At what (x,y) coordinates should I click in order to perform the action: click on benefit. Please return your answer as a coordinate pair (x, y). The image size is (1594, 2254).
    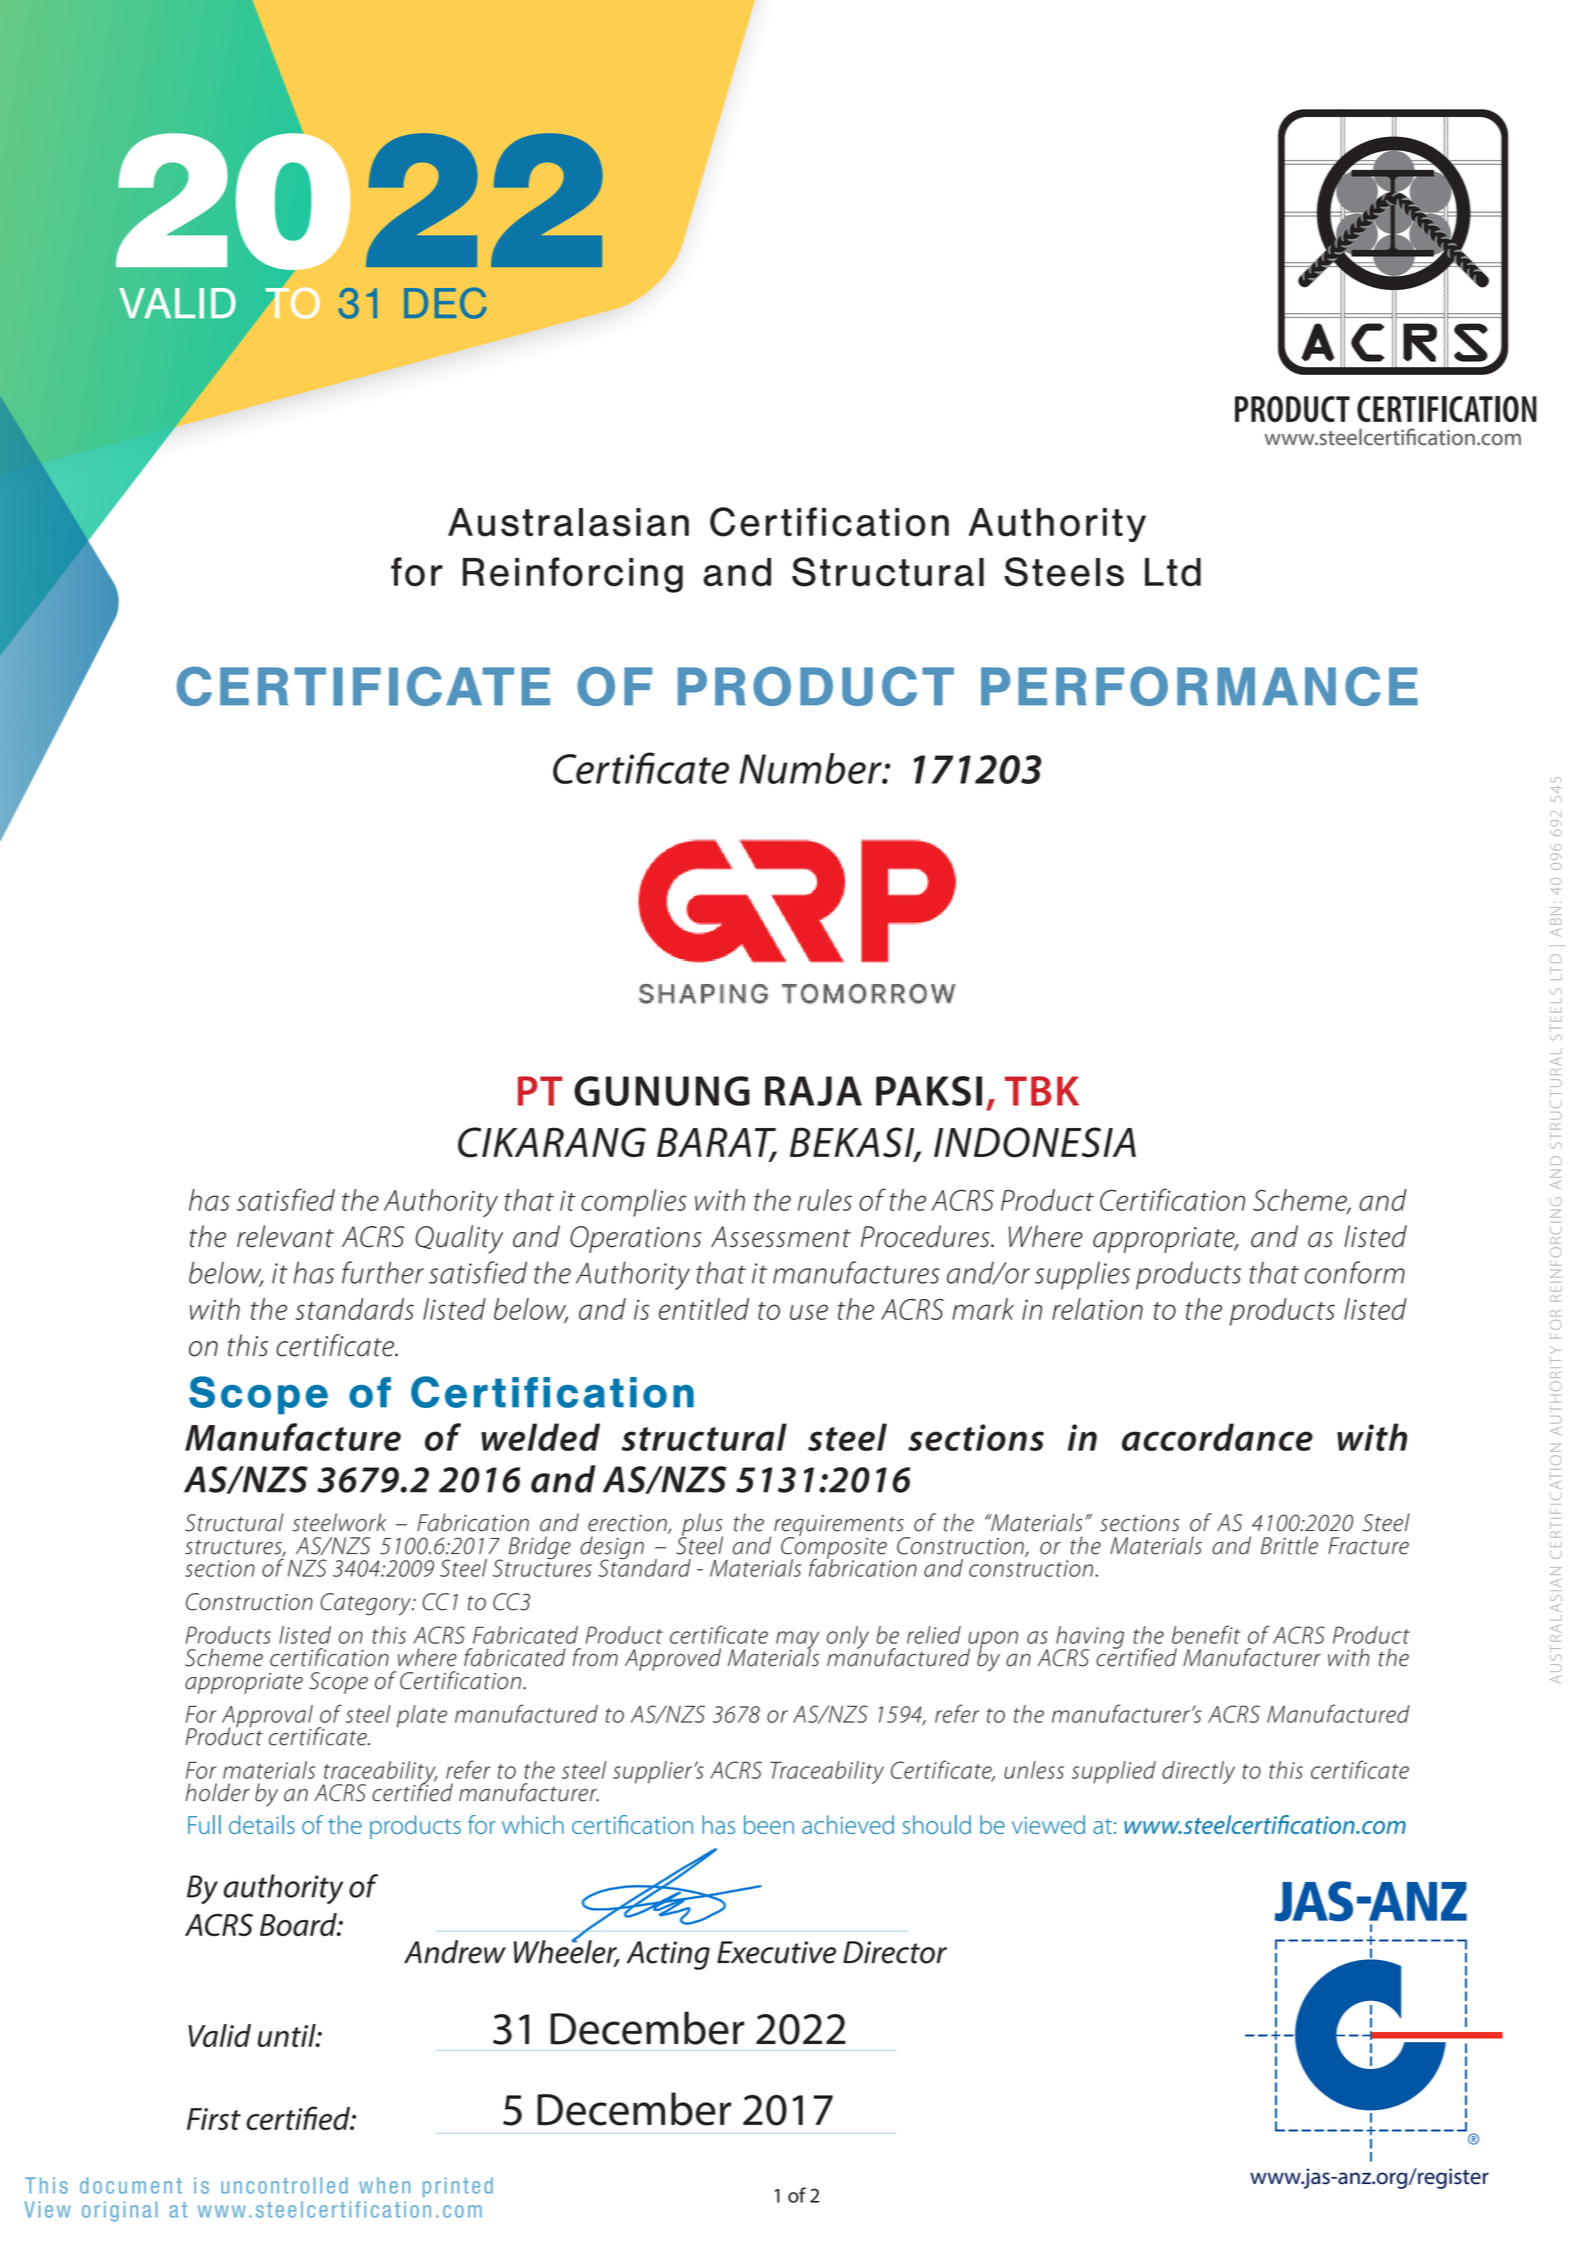
    Looking at the image, I should click on (1206, 1634).
